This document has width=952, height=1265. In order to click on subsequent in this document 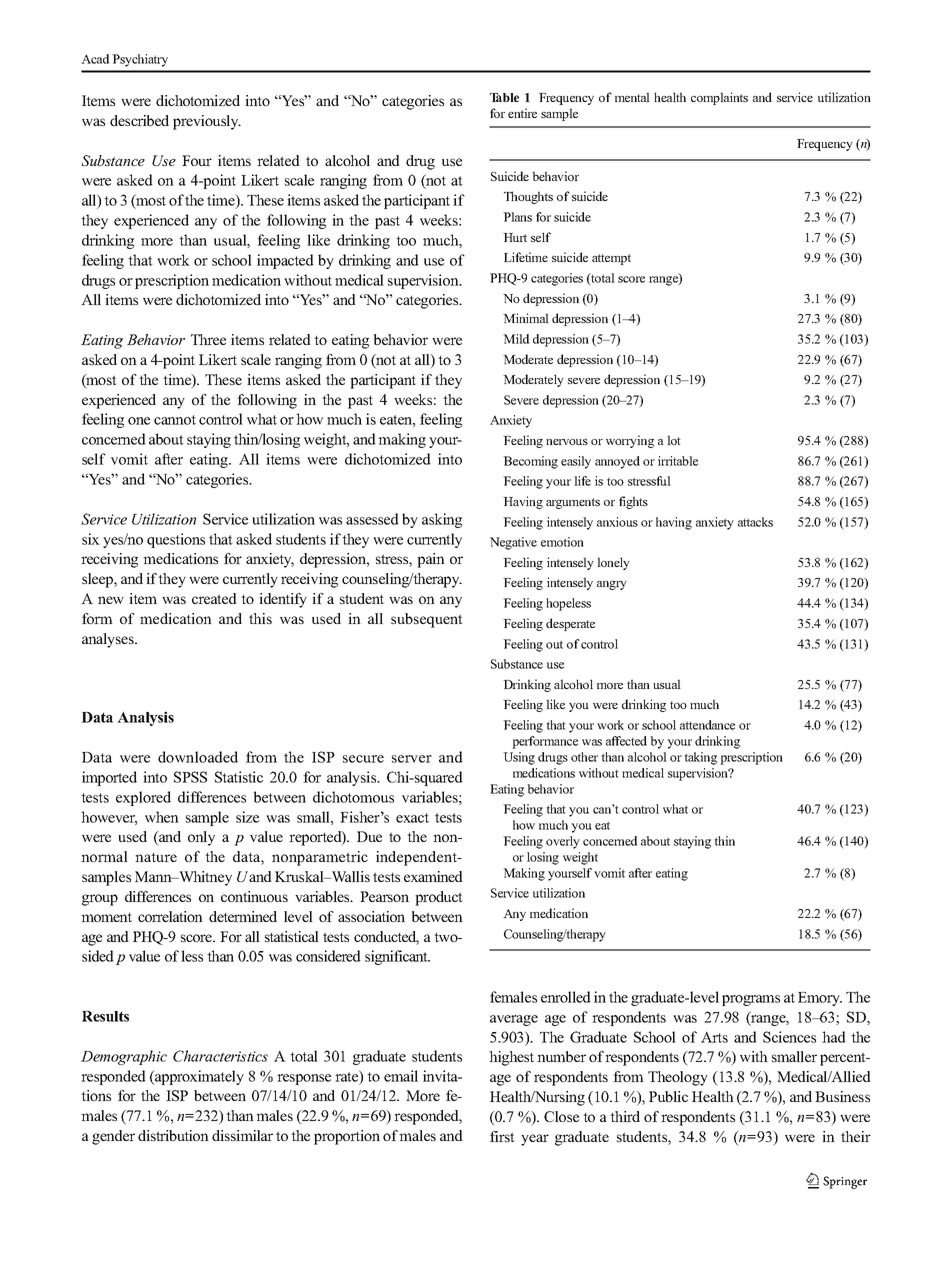, I will do `click(427, 620)`.
